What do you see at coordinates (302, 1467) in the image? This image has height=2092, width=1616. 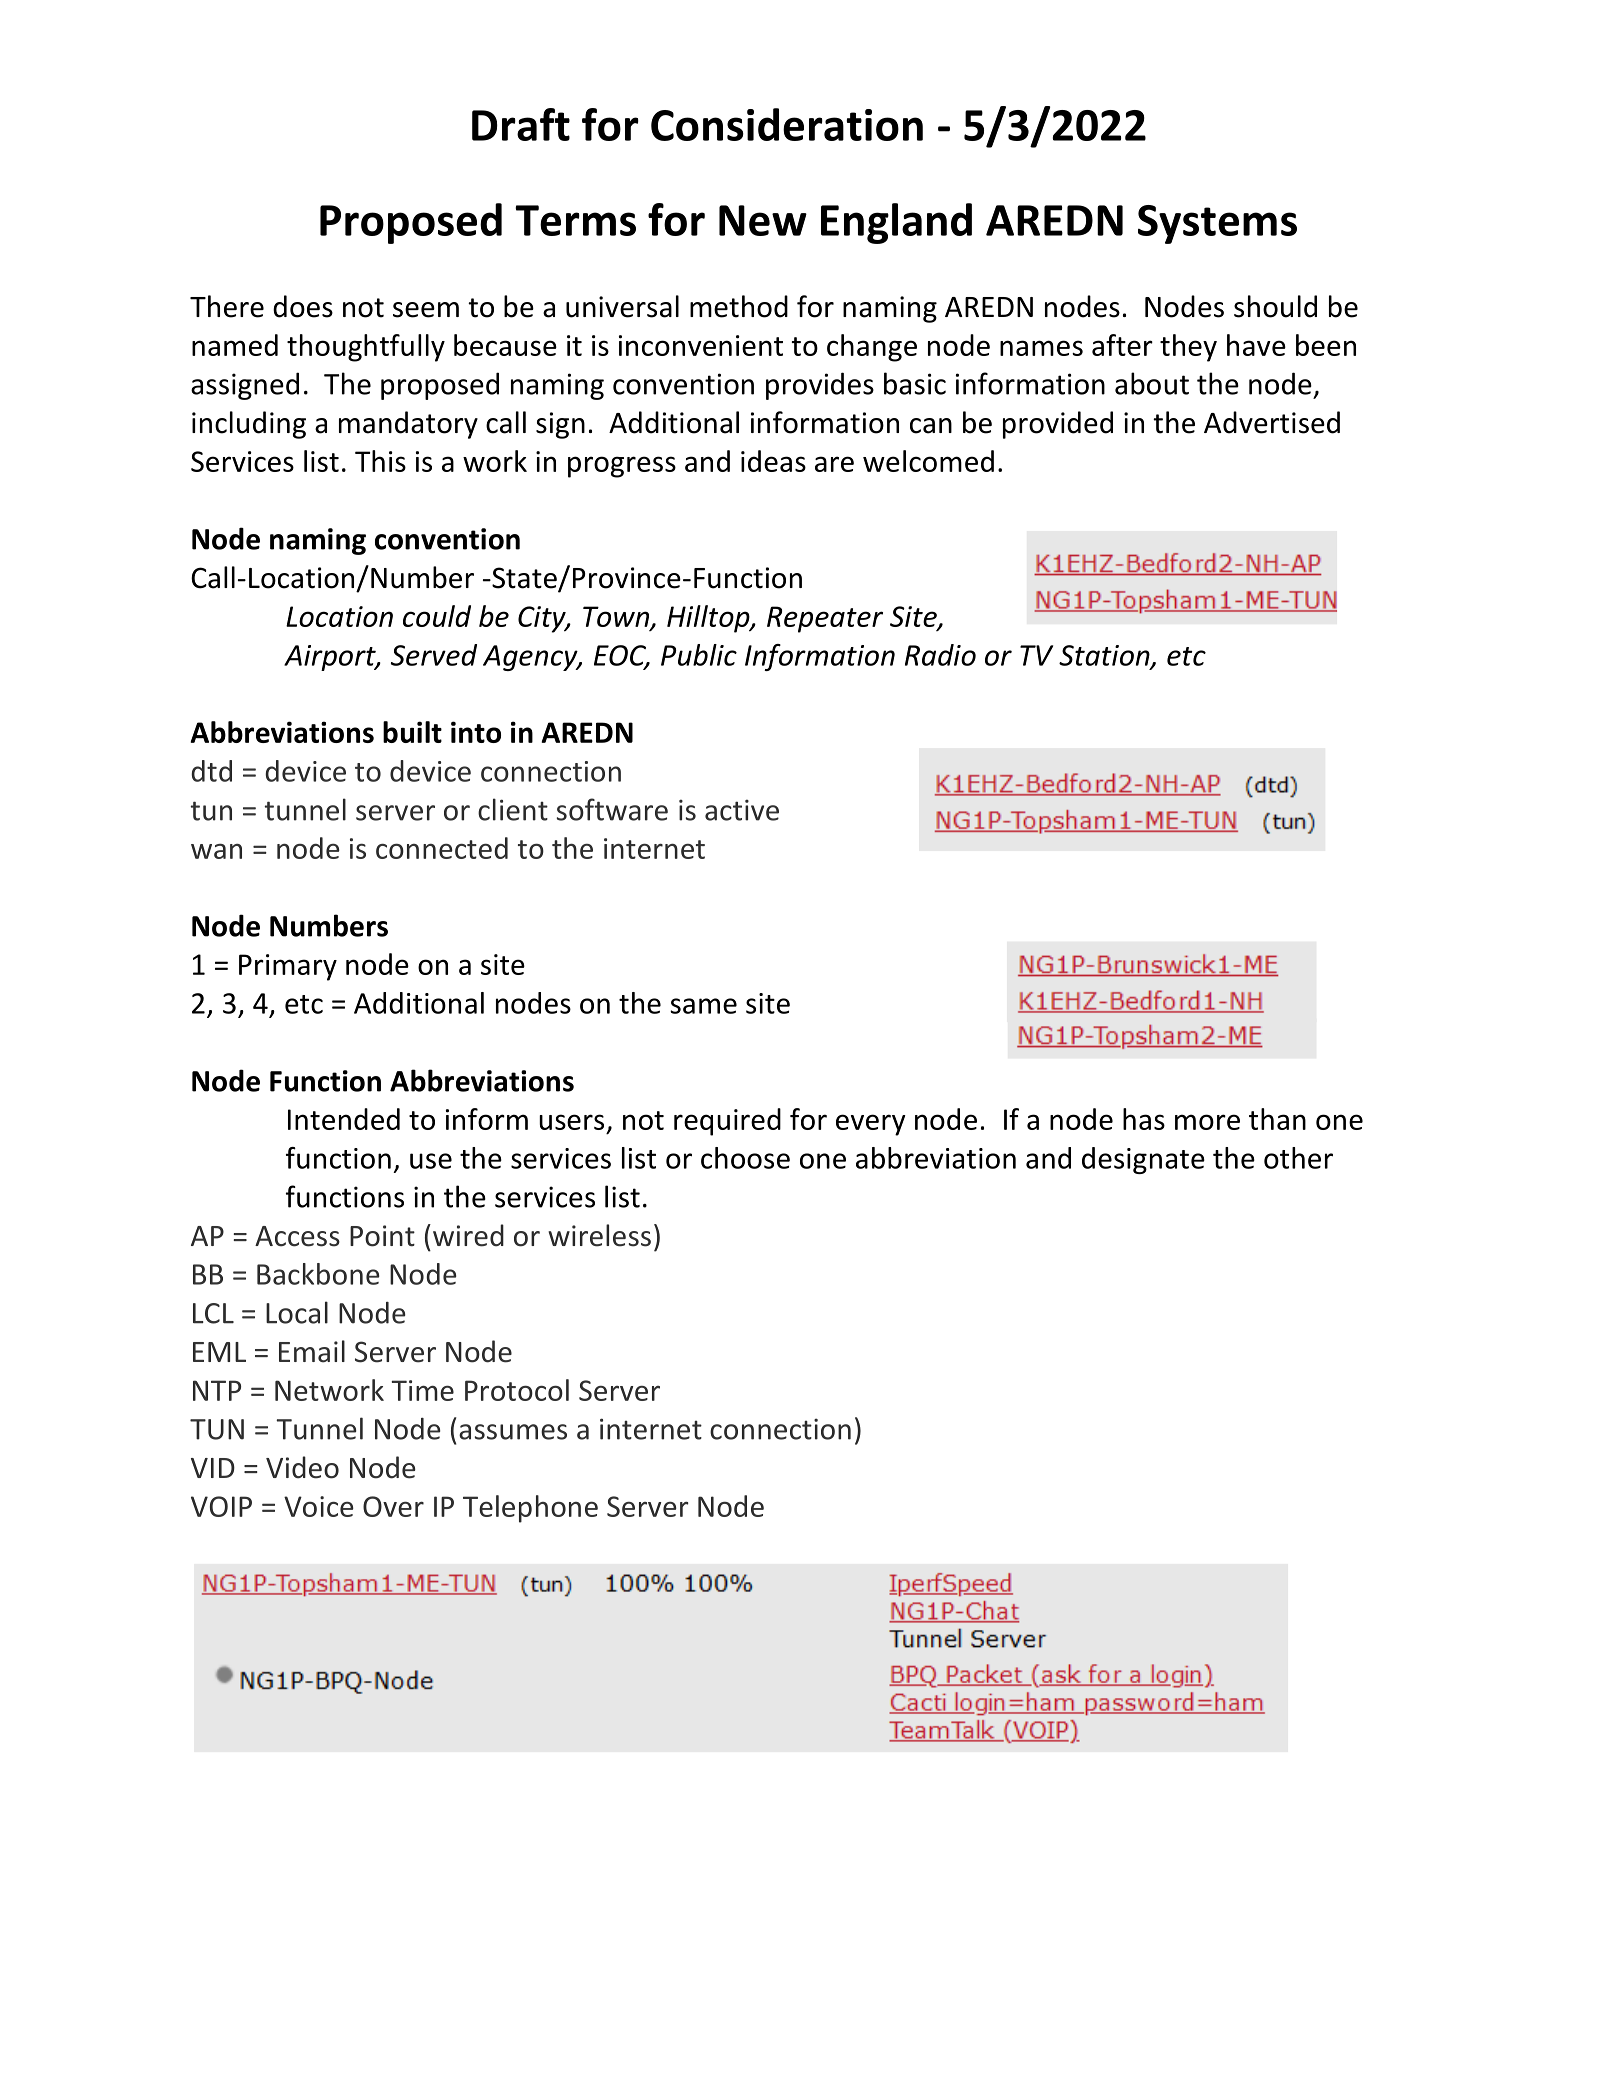 I see `Video` at bounding box center [302, 1467].
